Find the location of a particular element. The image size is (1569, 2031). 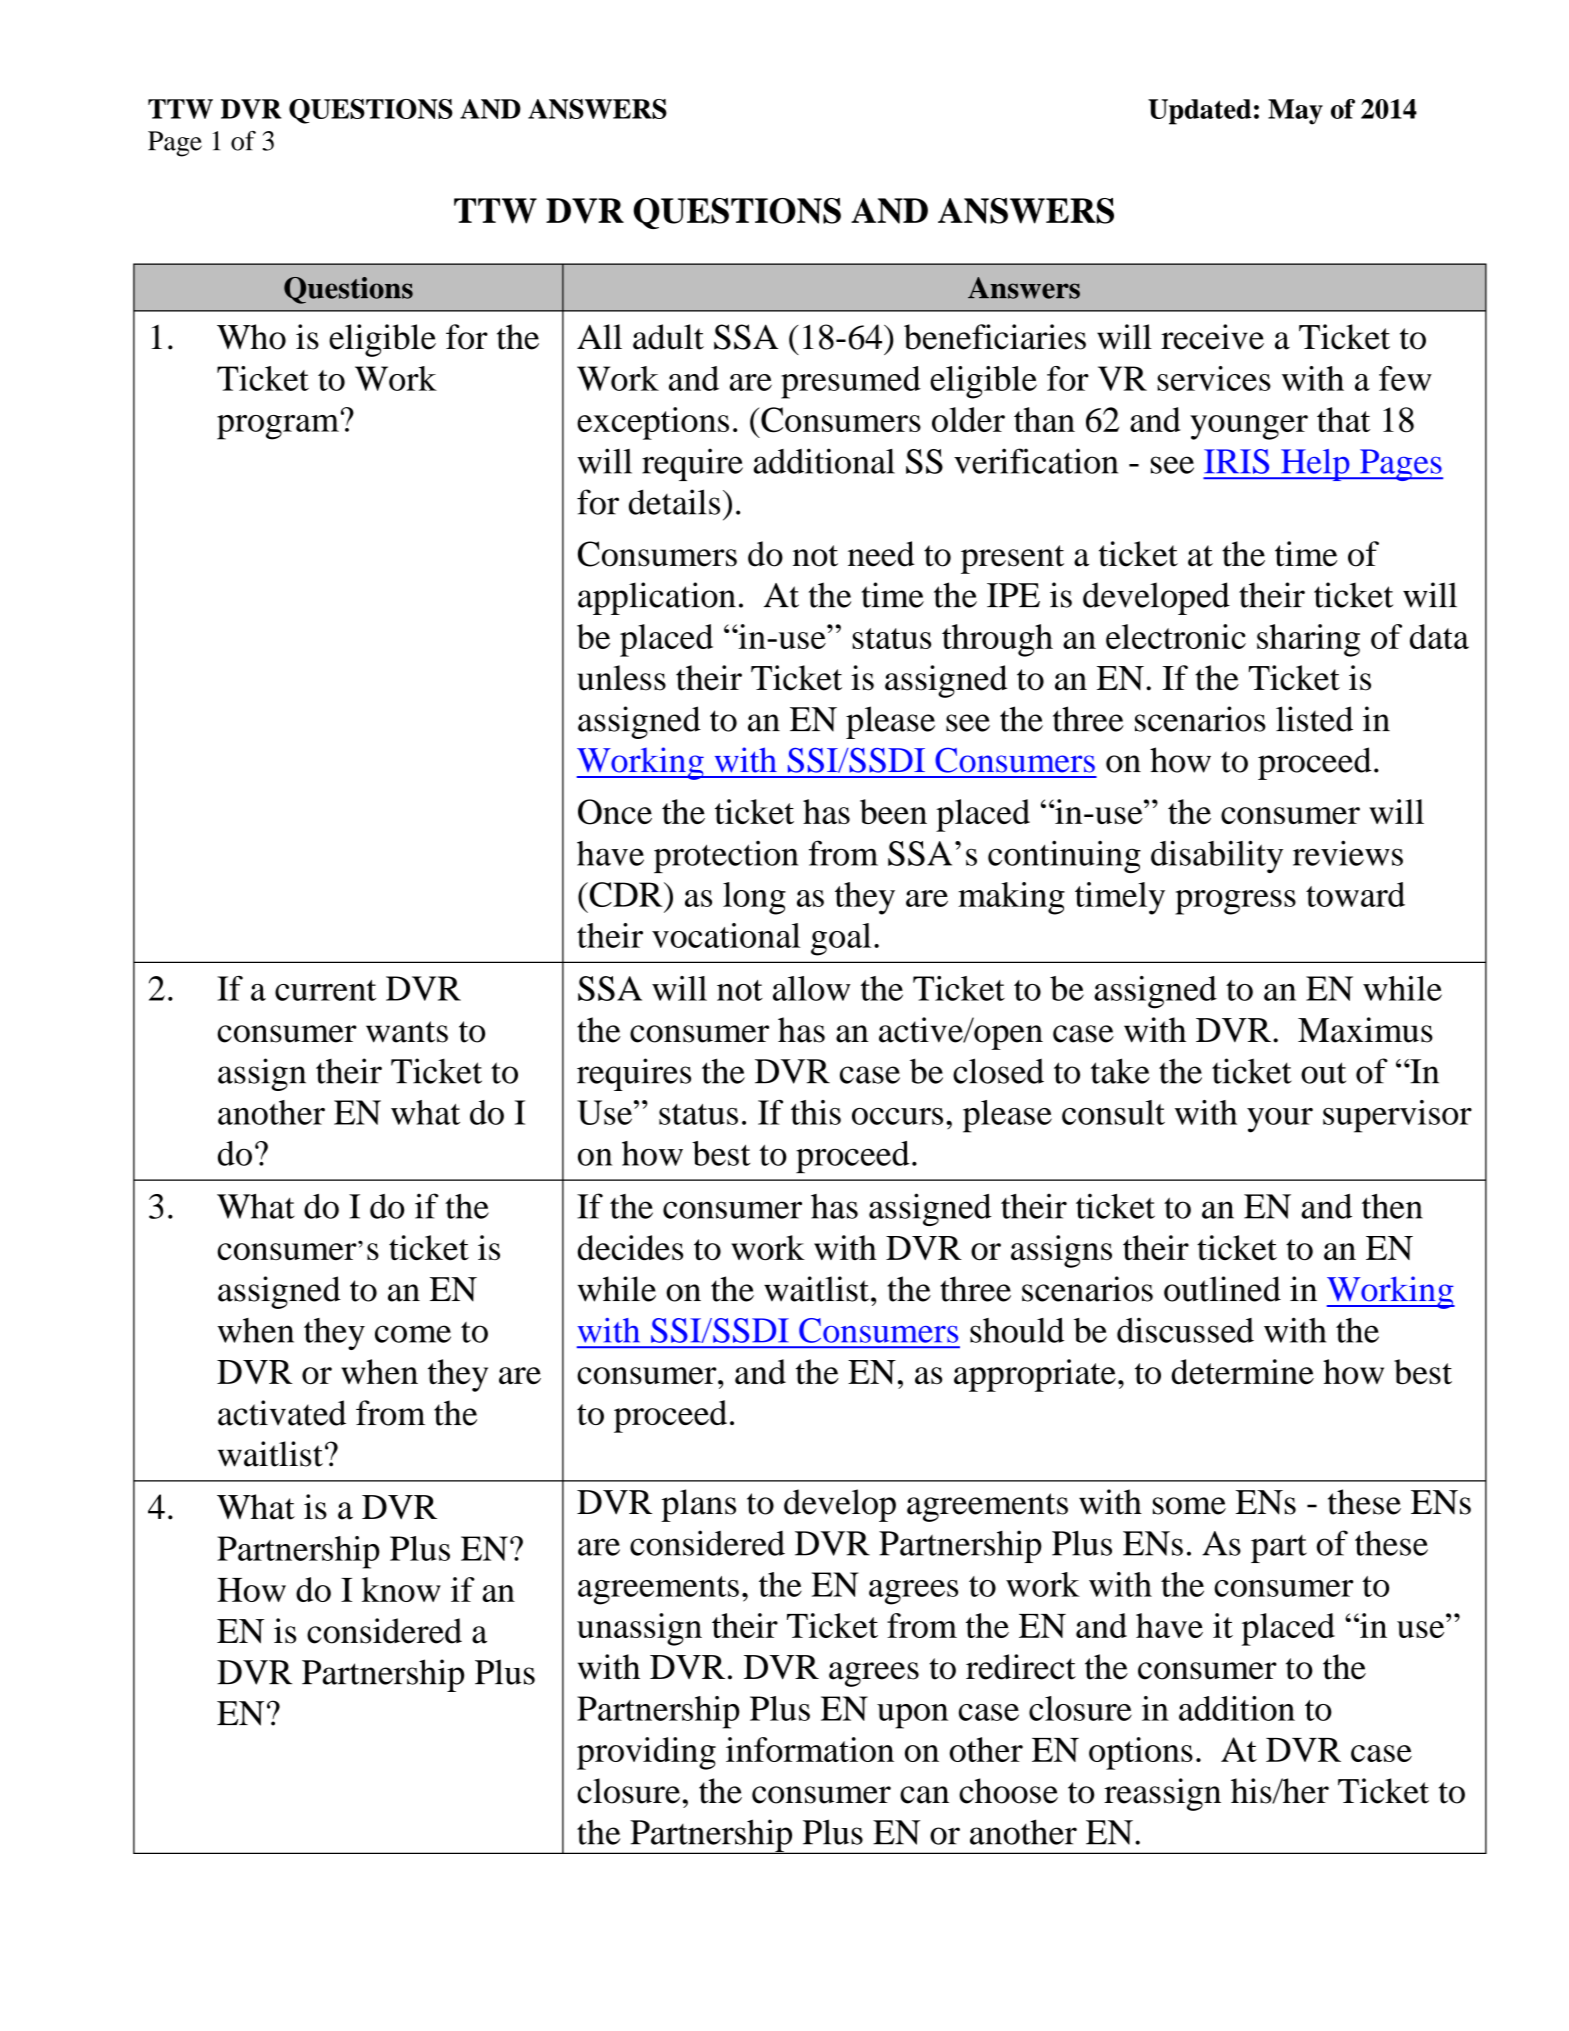

Who is located at coordinates (251, 337).
